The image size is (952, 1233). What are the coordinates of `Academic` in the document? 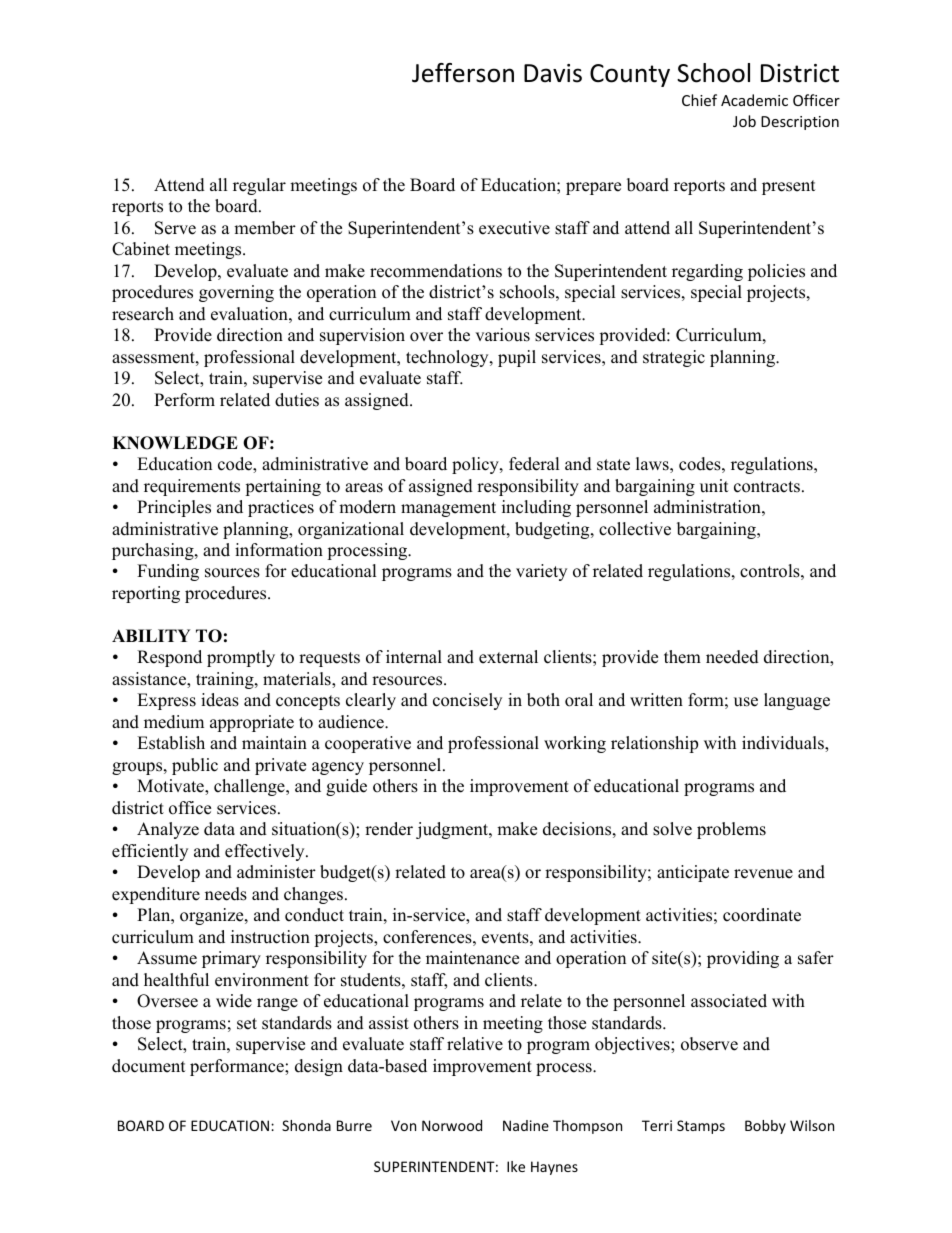 It's located at (754, 100).
